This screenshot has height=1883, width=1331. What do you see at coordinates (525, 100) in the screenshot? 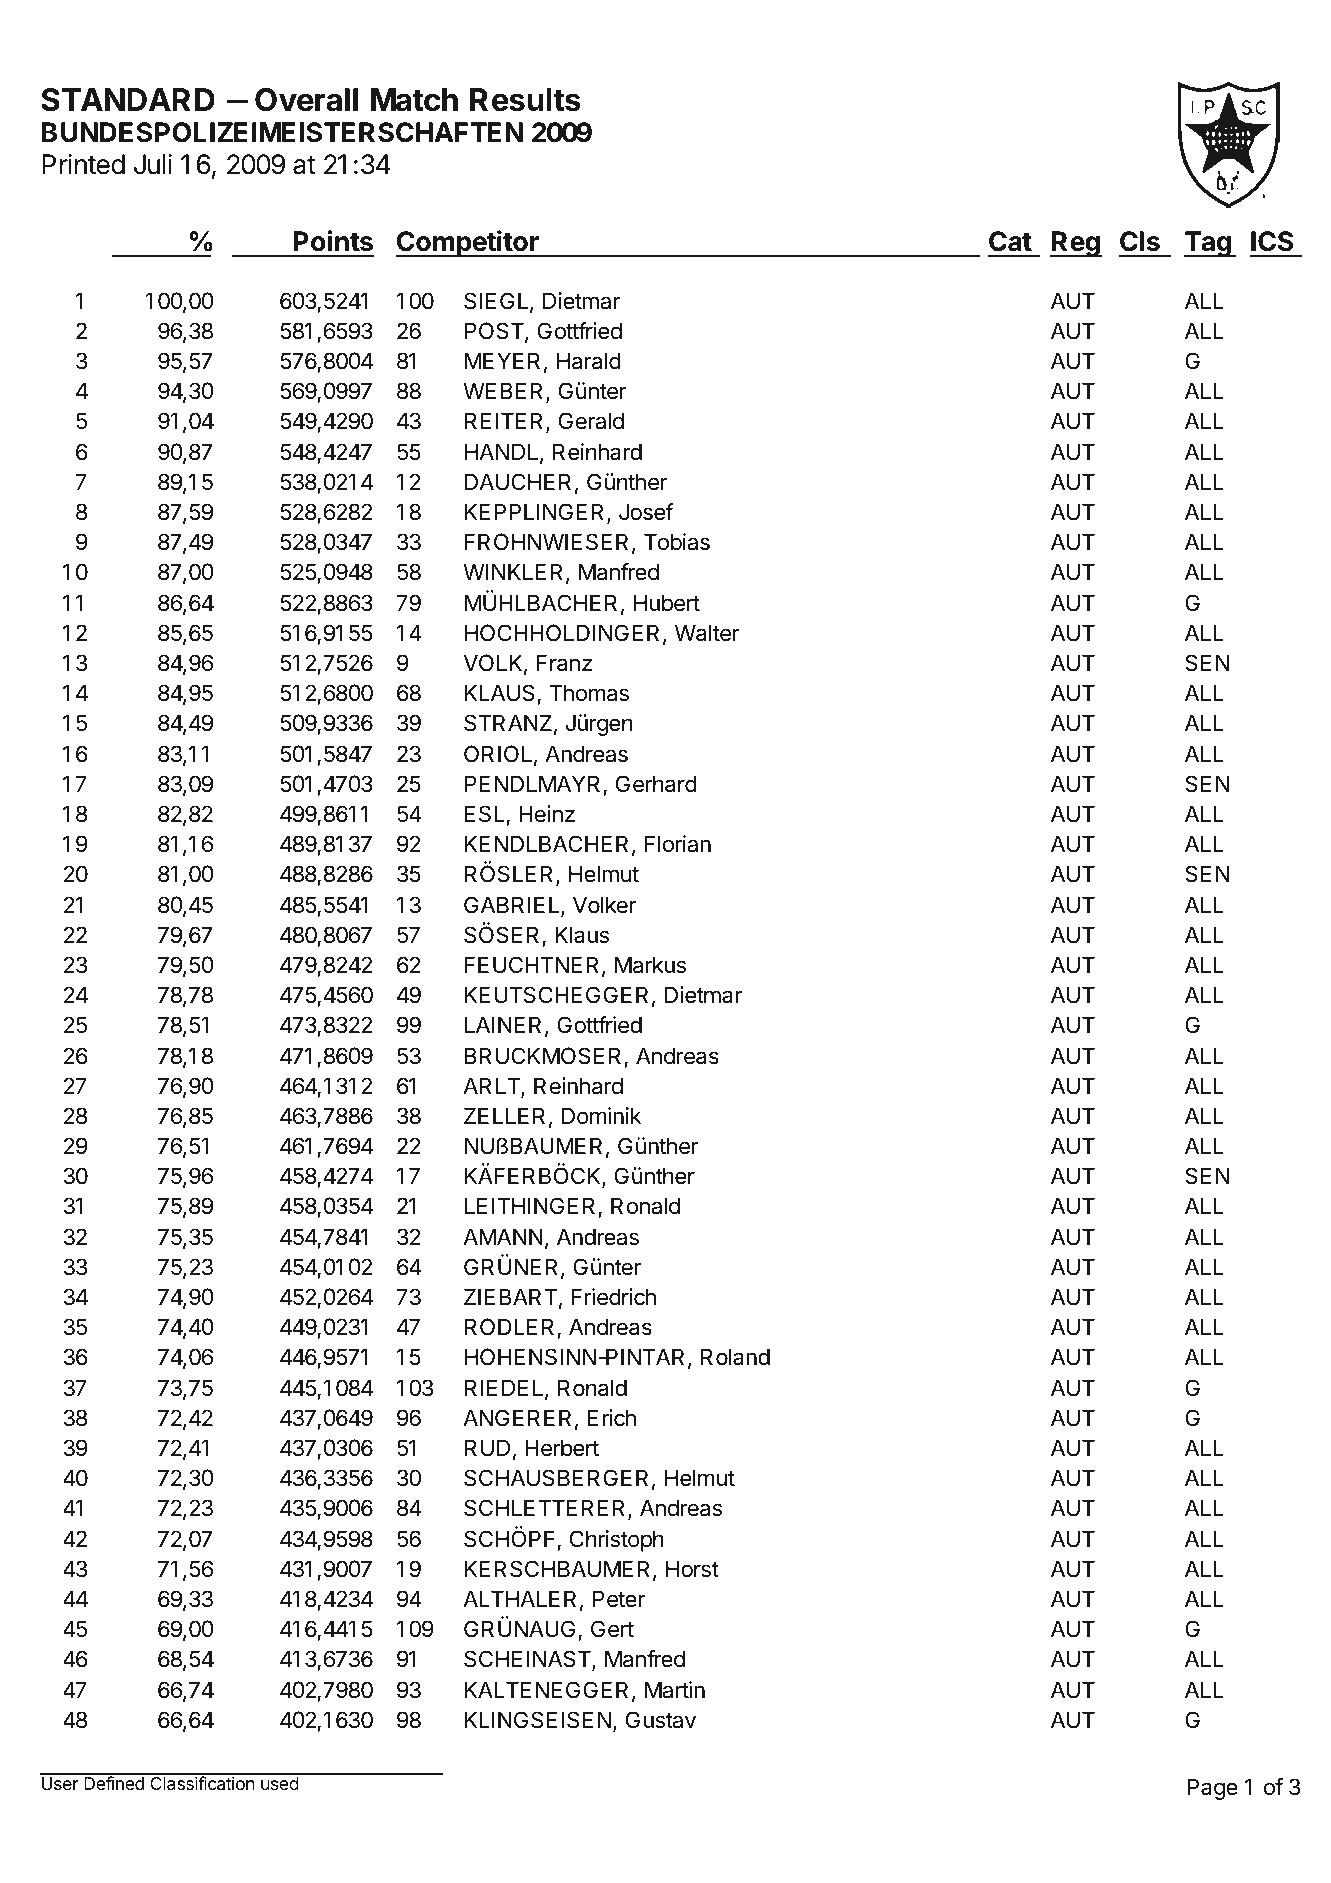
I see `Results` at bounding box center [525, 100].
